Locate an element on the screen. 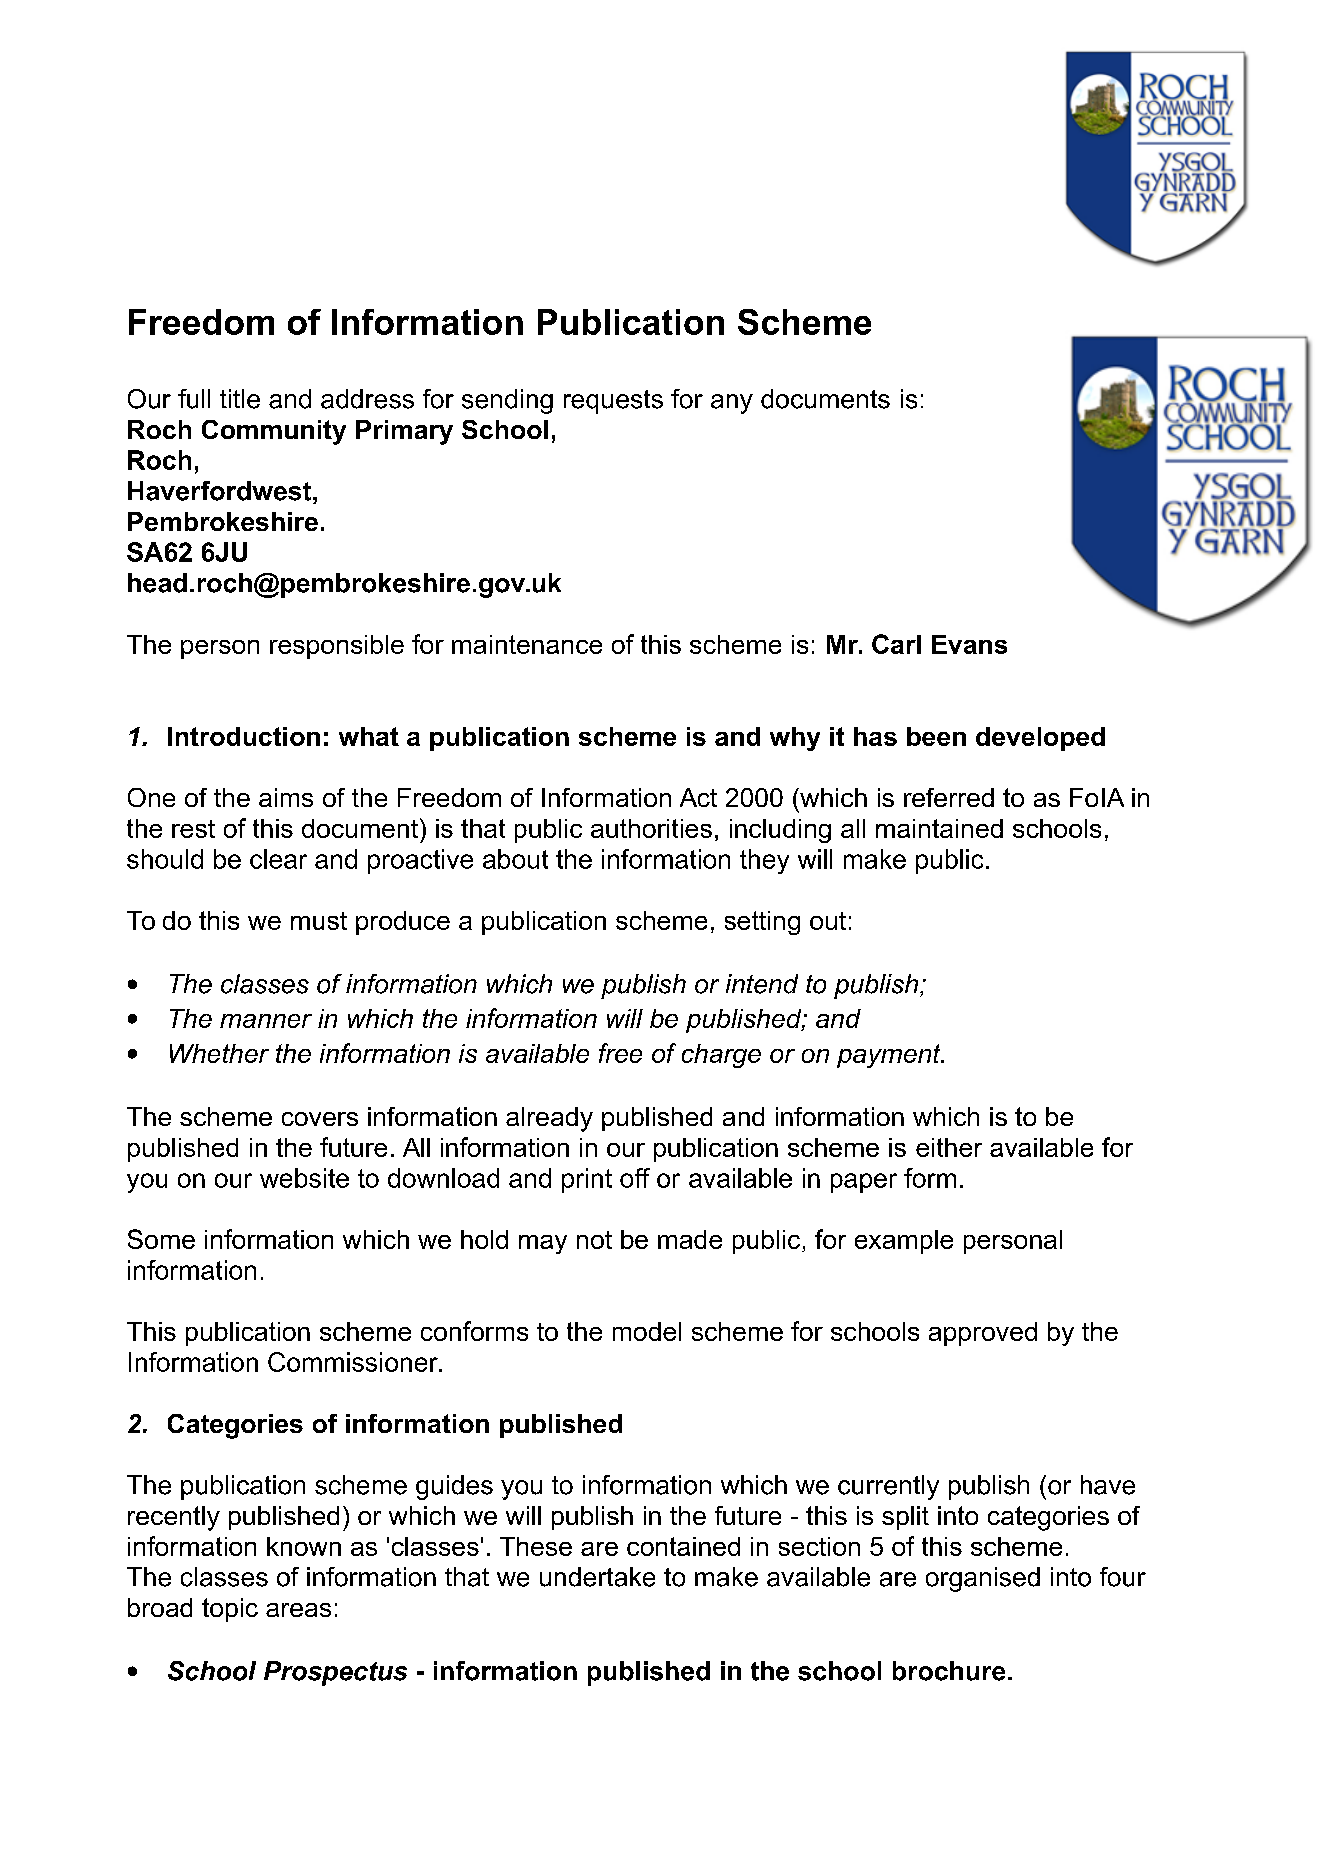 The width and height of the screenshot is (1323, 1872). areas is located at coordinates (298, 1610).
